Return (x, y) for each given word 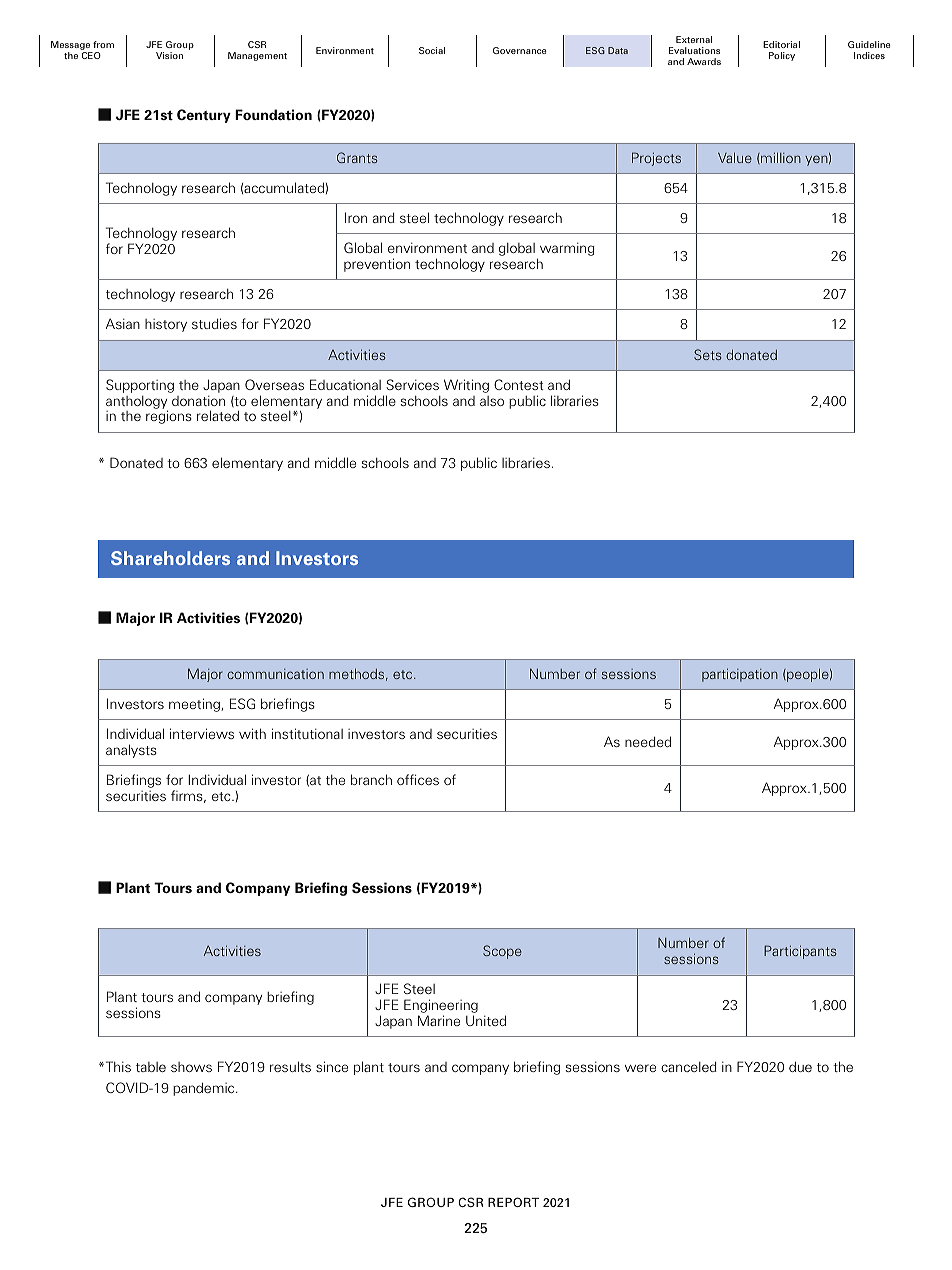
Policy (782, 56)
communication (275, 674)
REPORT (513, 1202)
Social (432, 50)
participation (740, 675)
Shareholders (170, 558)
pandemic (205, 1089)
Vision (169, 55)
